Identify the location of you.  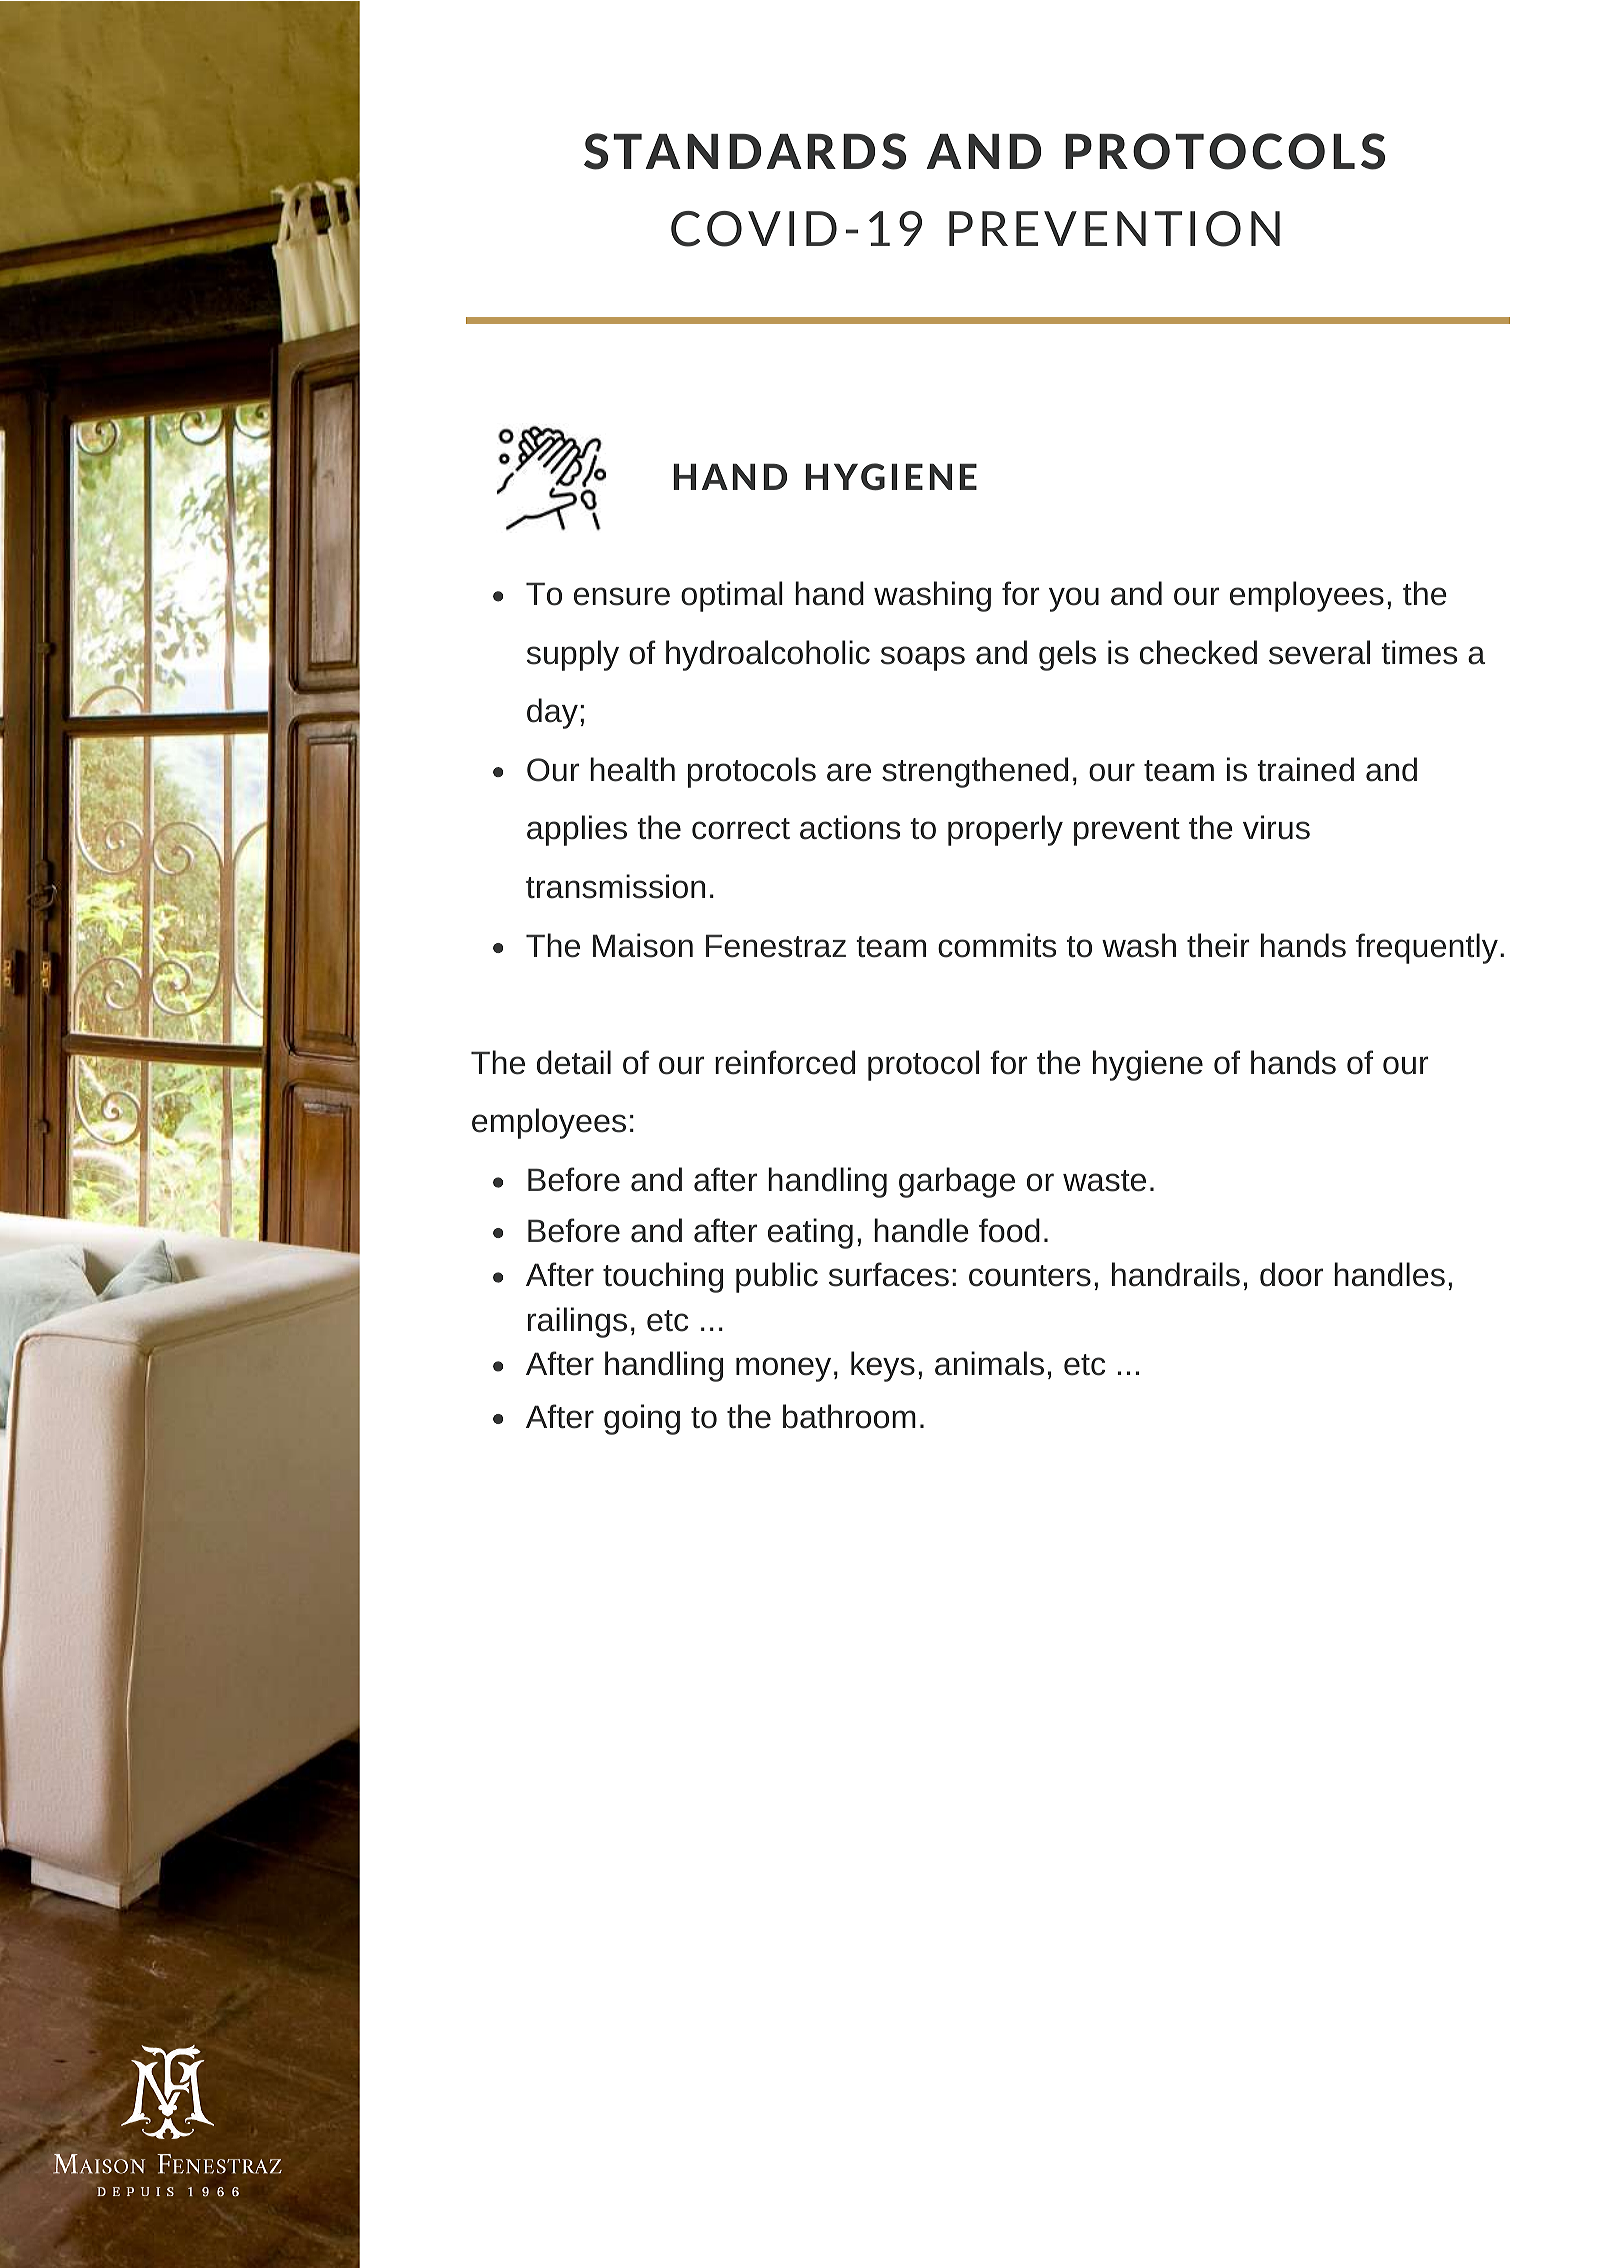
(1074, 599).
